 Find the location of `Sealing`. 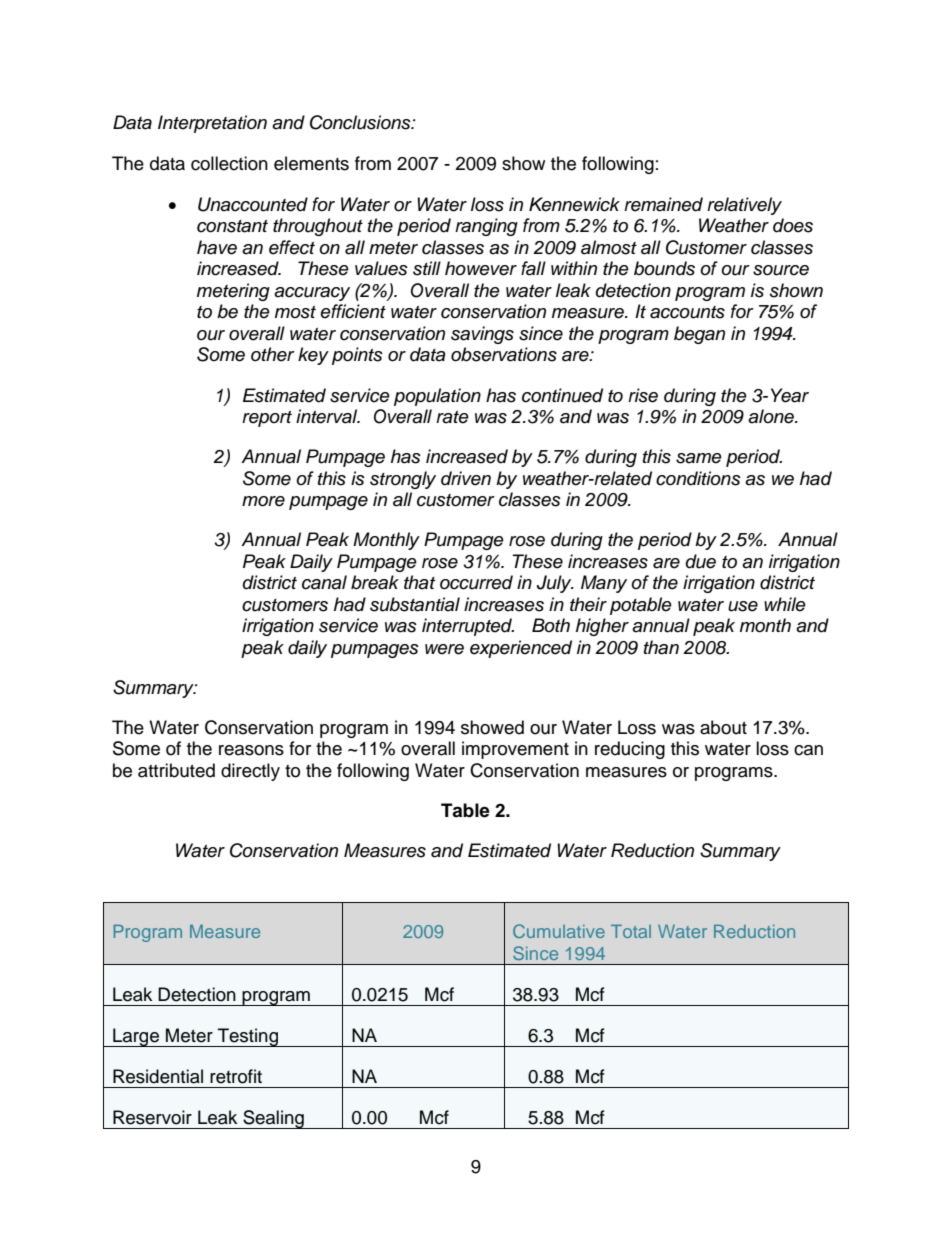

Sealing is located at coordinates (273, 1119).
